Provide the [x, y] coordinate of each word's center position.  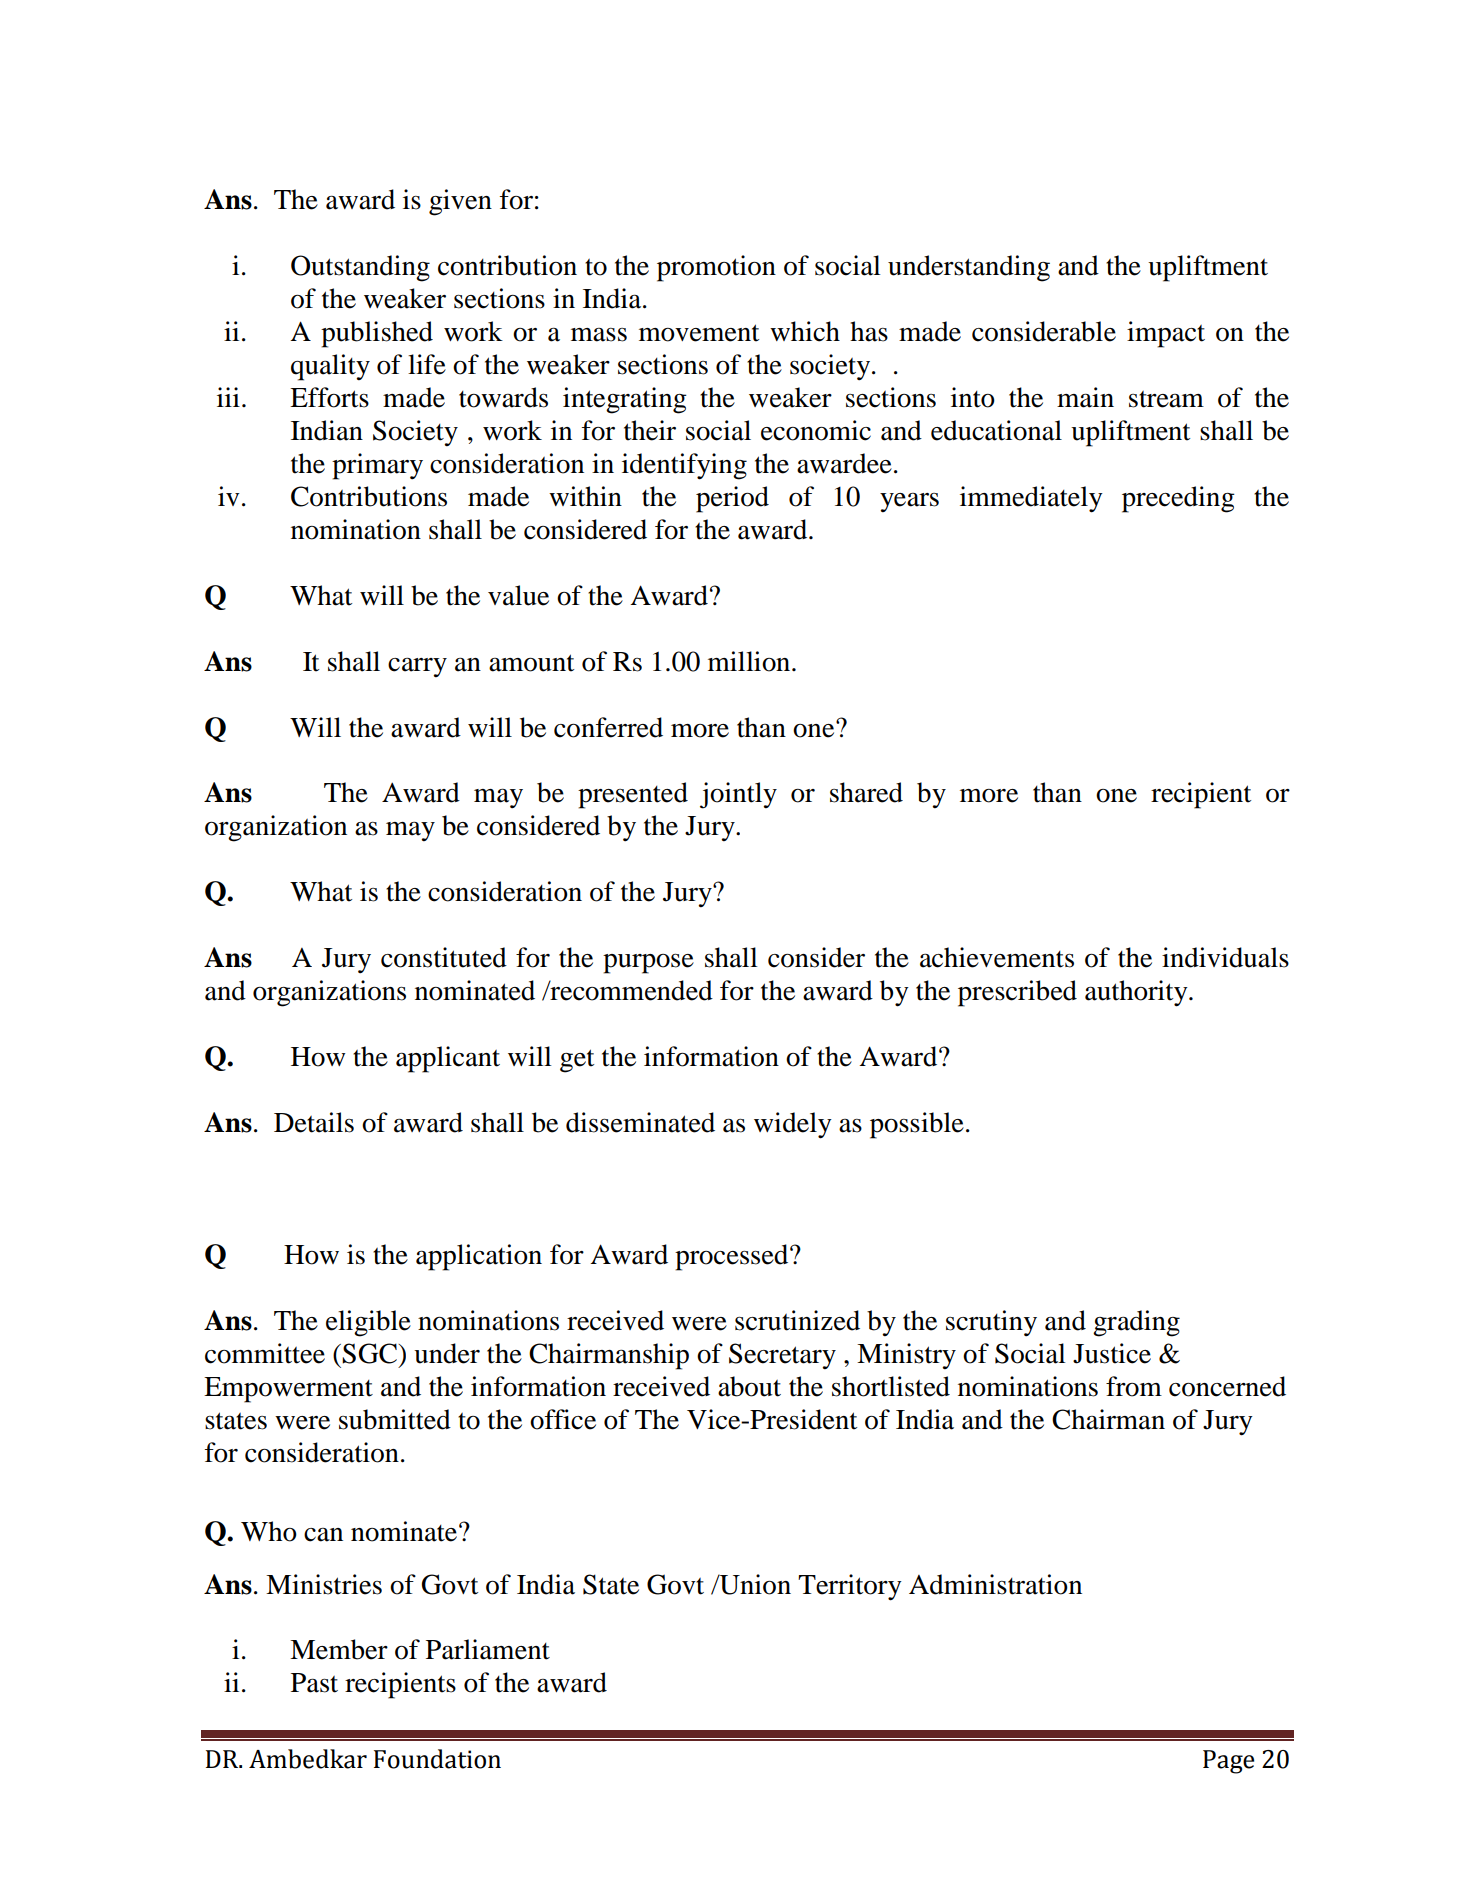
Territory [850, 1587]
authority [1137, 993]
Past [314, 1683]
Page [1228, 1762]
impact [1166, 334]
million [749, 661]
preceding [1178, 499]
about [749, 1386]
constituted [444, 957]
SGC [370, 1353]
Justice [1112, 1353]
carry [417, 667]
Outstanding [360, 268]
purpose [648, 964]
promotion [716, 268]
